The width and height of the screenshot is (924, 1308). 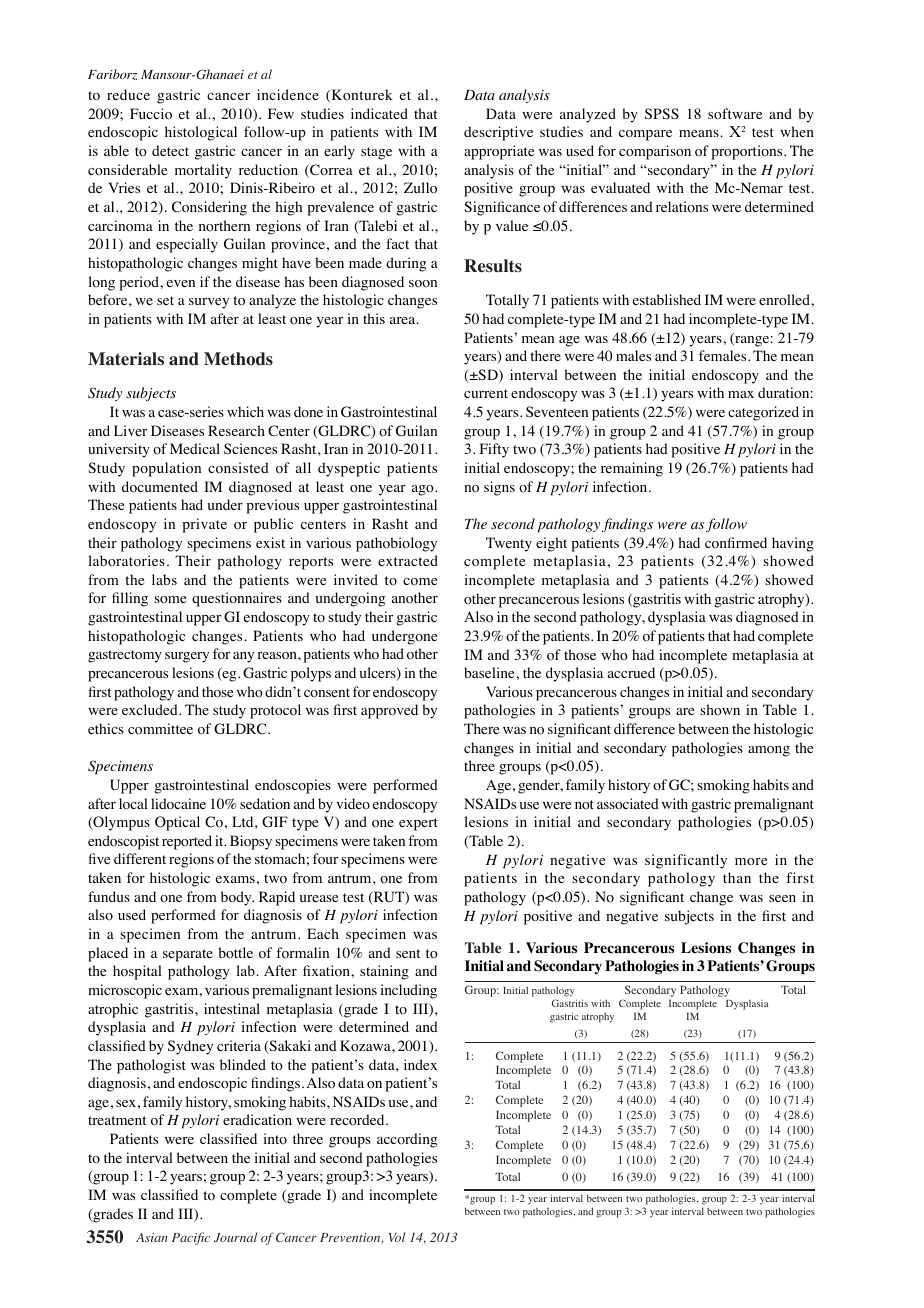 What do you see at coordinates (397, 1237) in the screenshot?
I see `Vol` at bounding box center [397, 1237].
